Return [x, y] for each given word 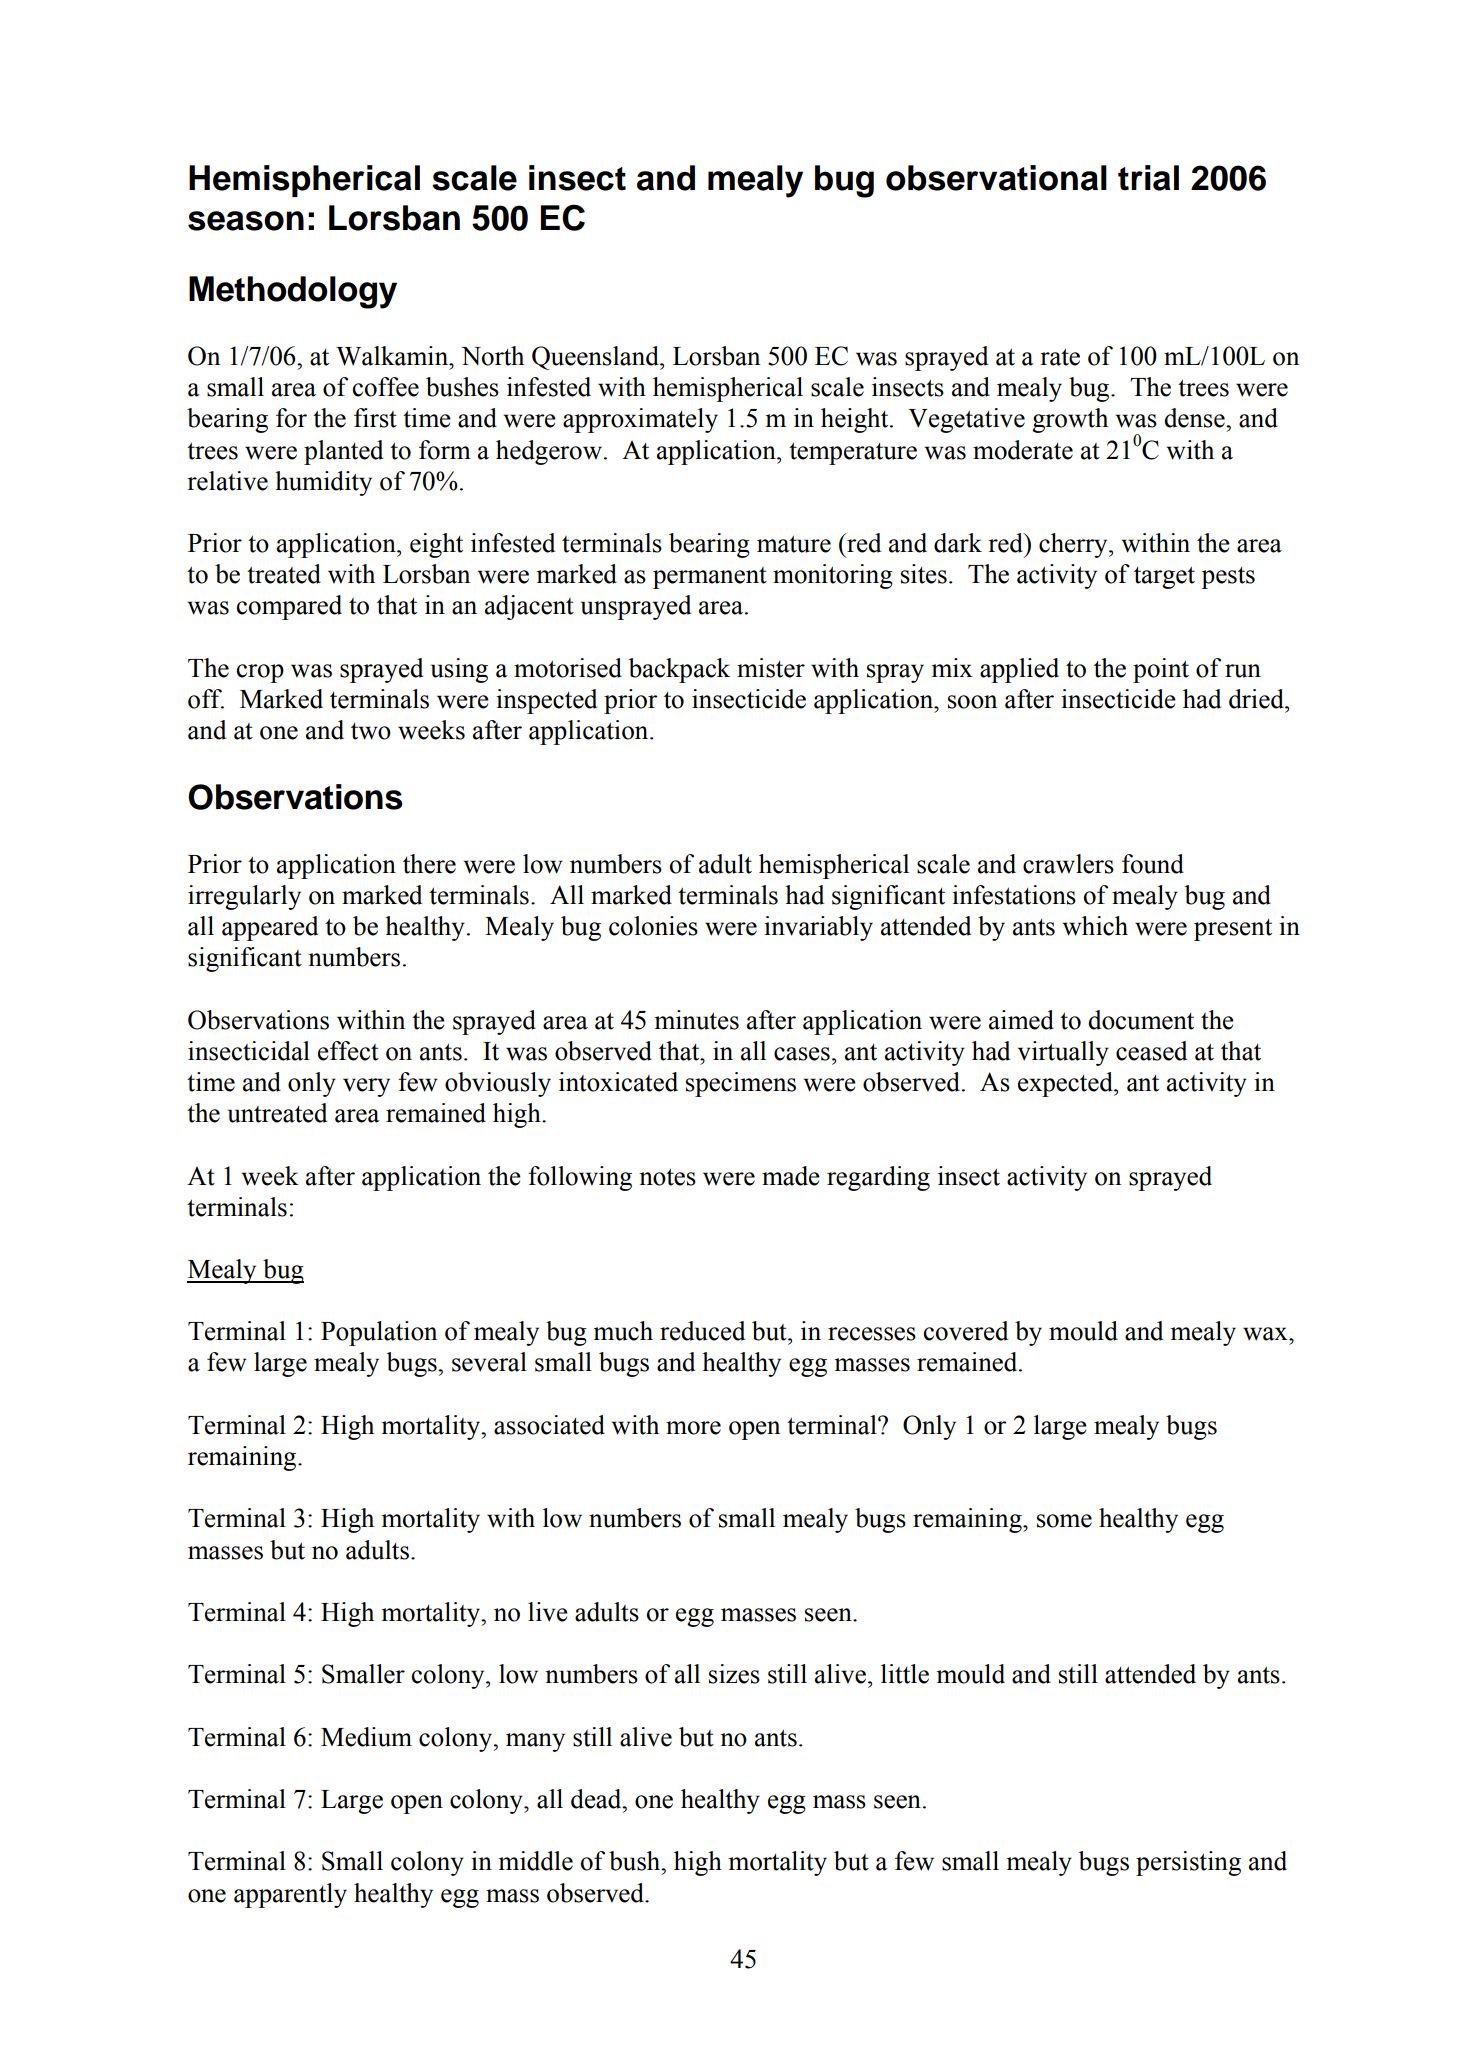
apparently [290, 1895]
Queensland [596, 358]
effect [348, 1051]
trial [1148, 178]
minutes [696, 1020]
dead [597, 1799]
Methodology [293, 292]
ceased [1151, 1051]
